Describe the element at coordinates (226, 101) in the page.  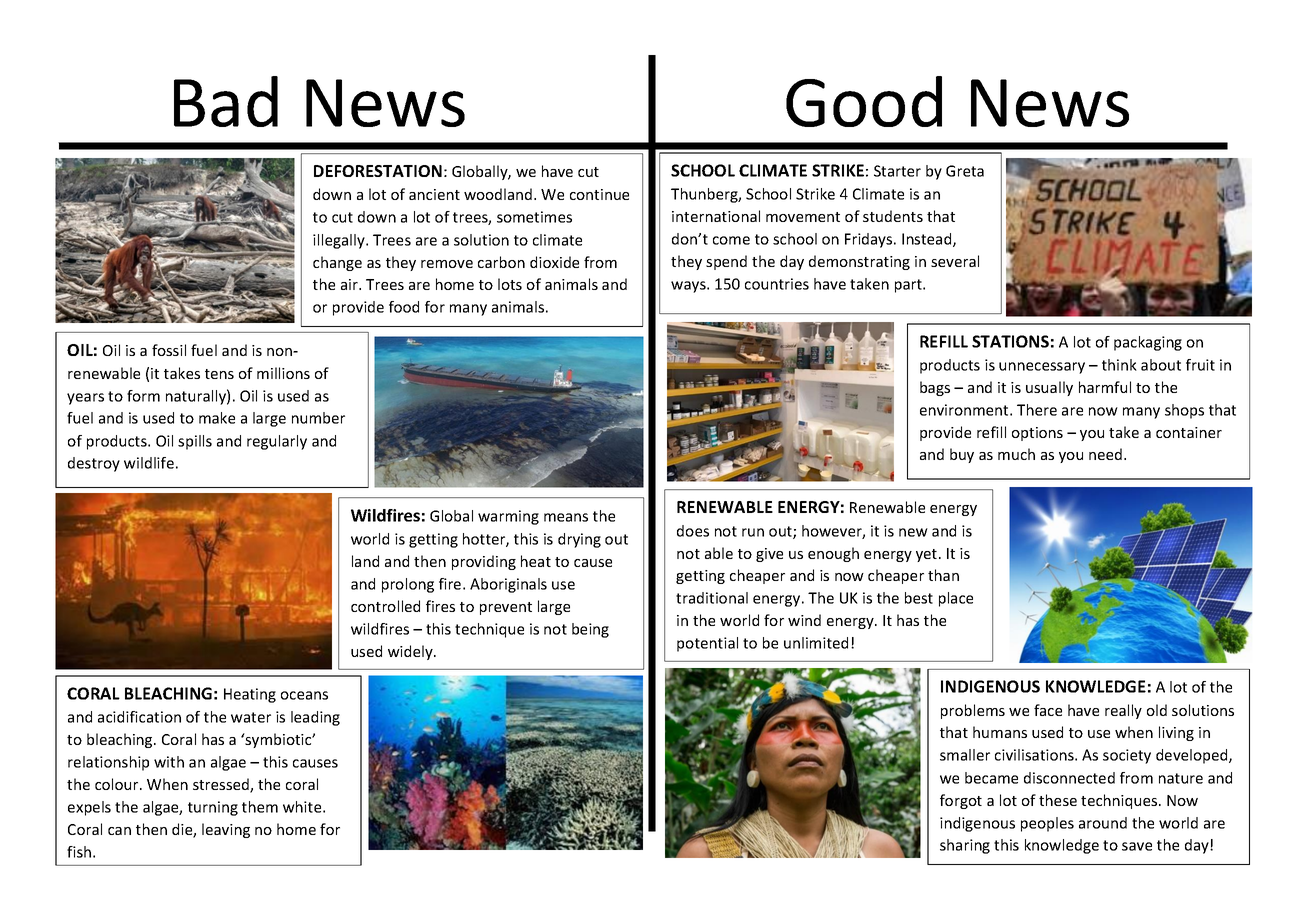
I see `Bad` at that location.
